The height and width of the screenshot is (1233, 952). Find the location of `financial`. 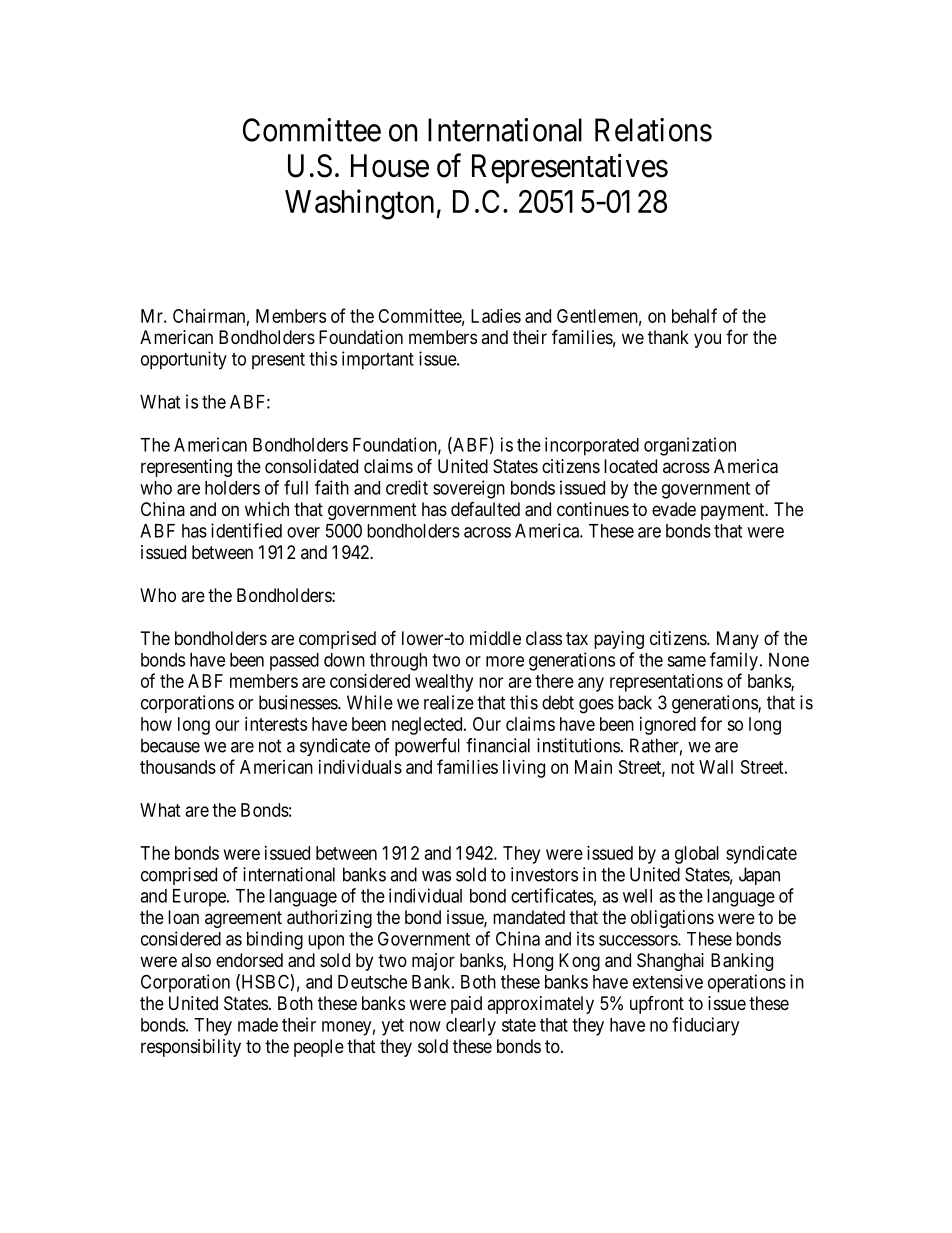

financial is located at coordinates (498, 745).
